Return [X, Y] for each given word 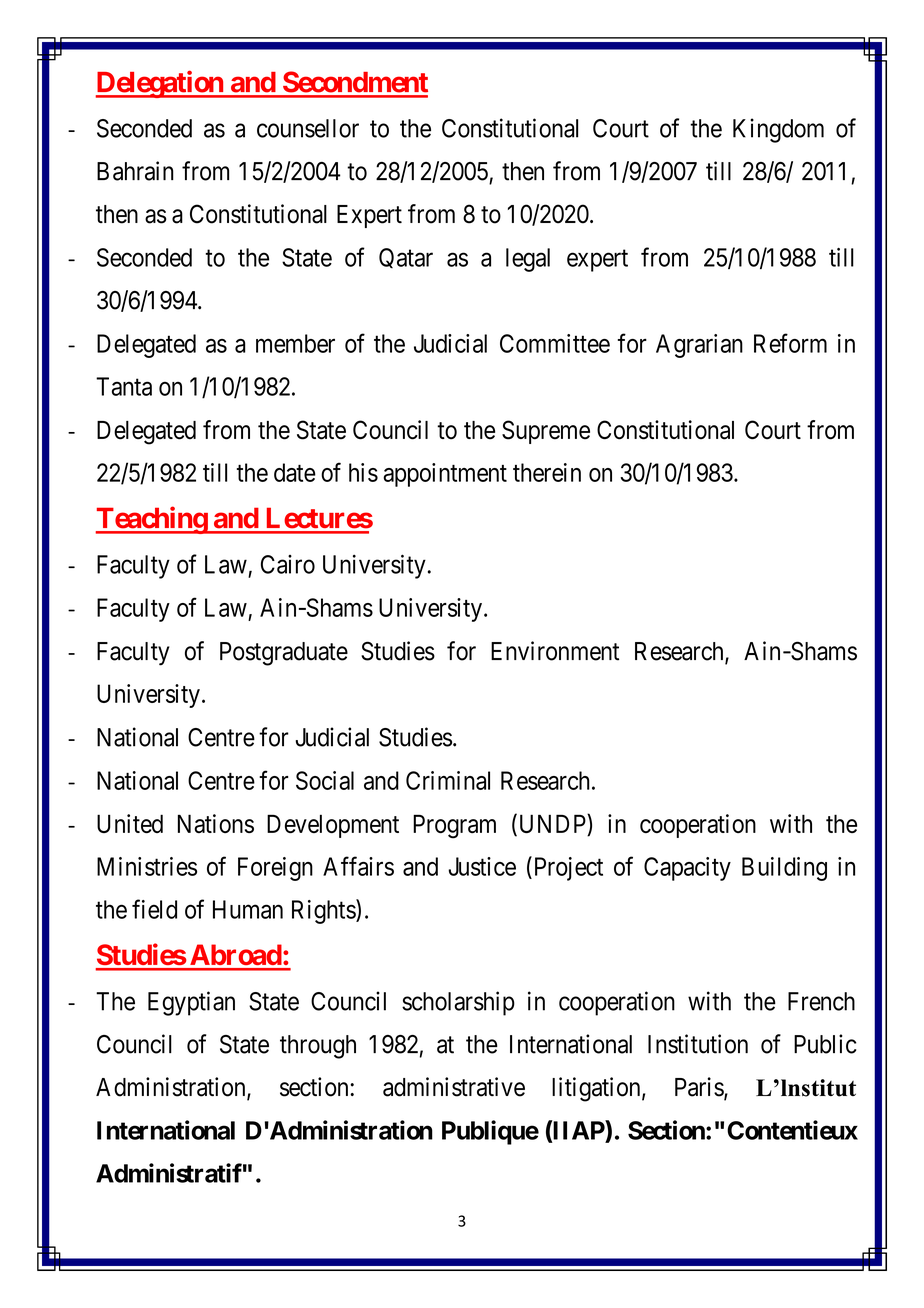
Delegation [160, 84]
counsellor [308, 128]
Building [784, 869]
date [295, 472]
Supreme [546, 432]
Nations [216, 823]
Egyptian [191, 1003]
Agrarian [699, 346]
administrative [454, 1087]
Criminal [448, 780]
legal [528, 260]
